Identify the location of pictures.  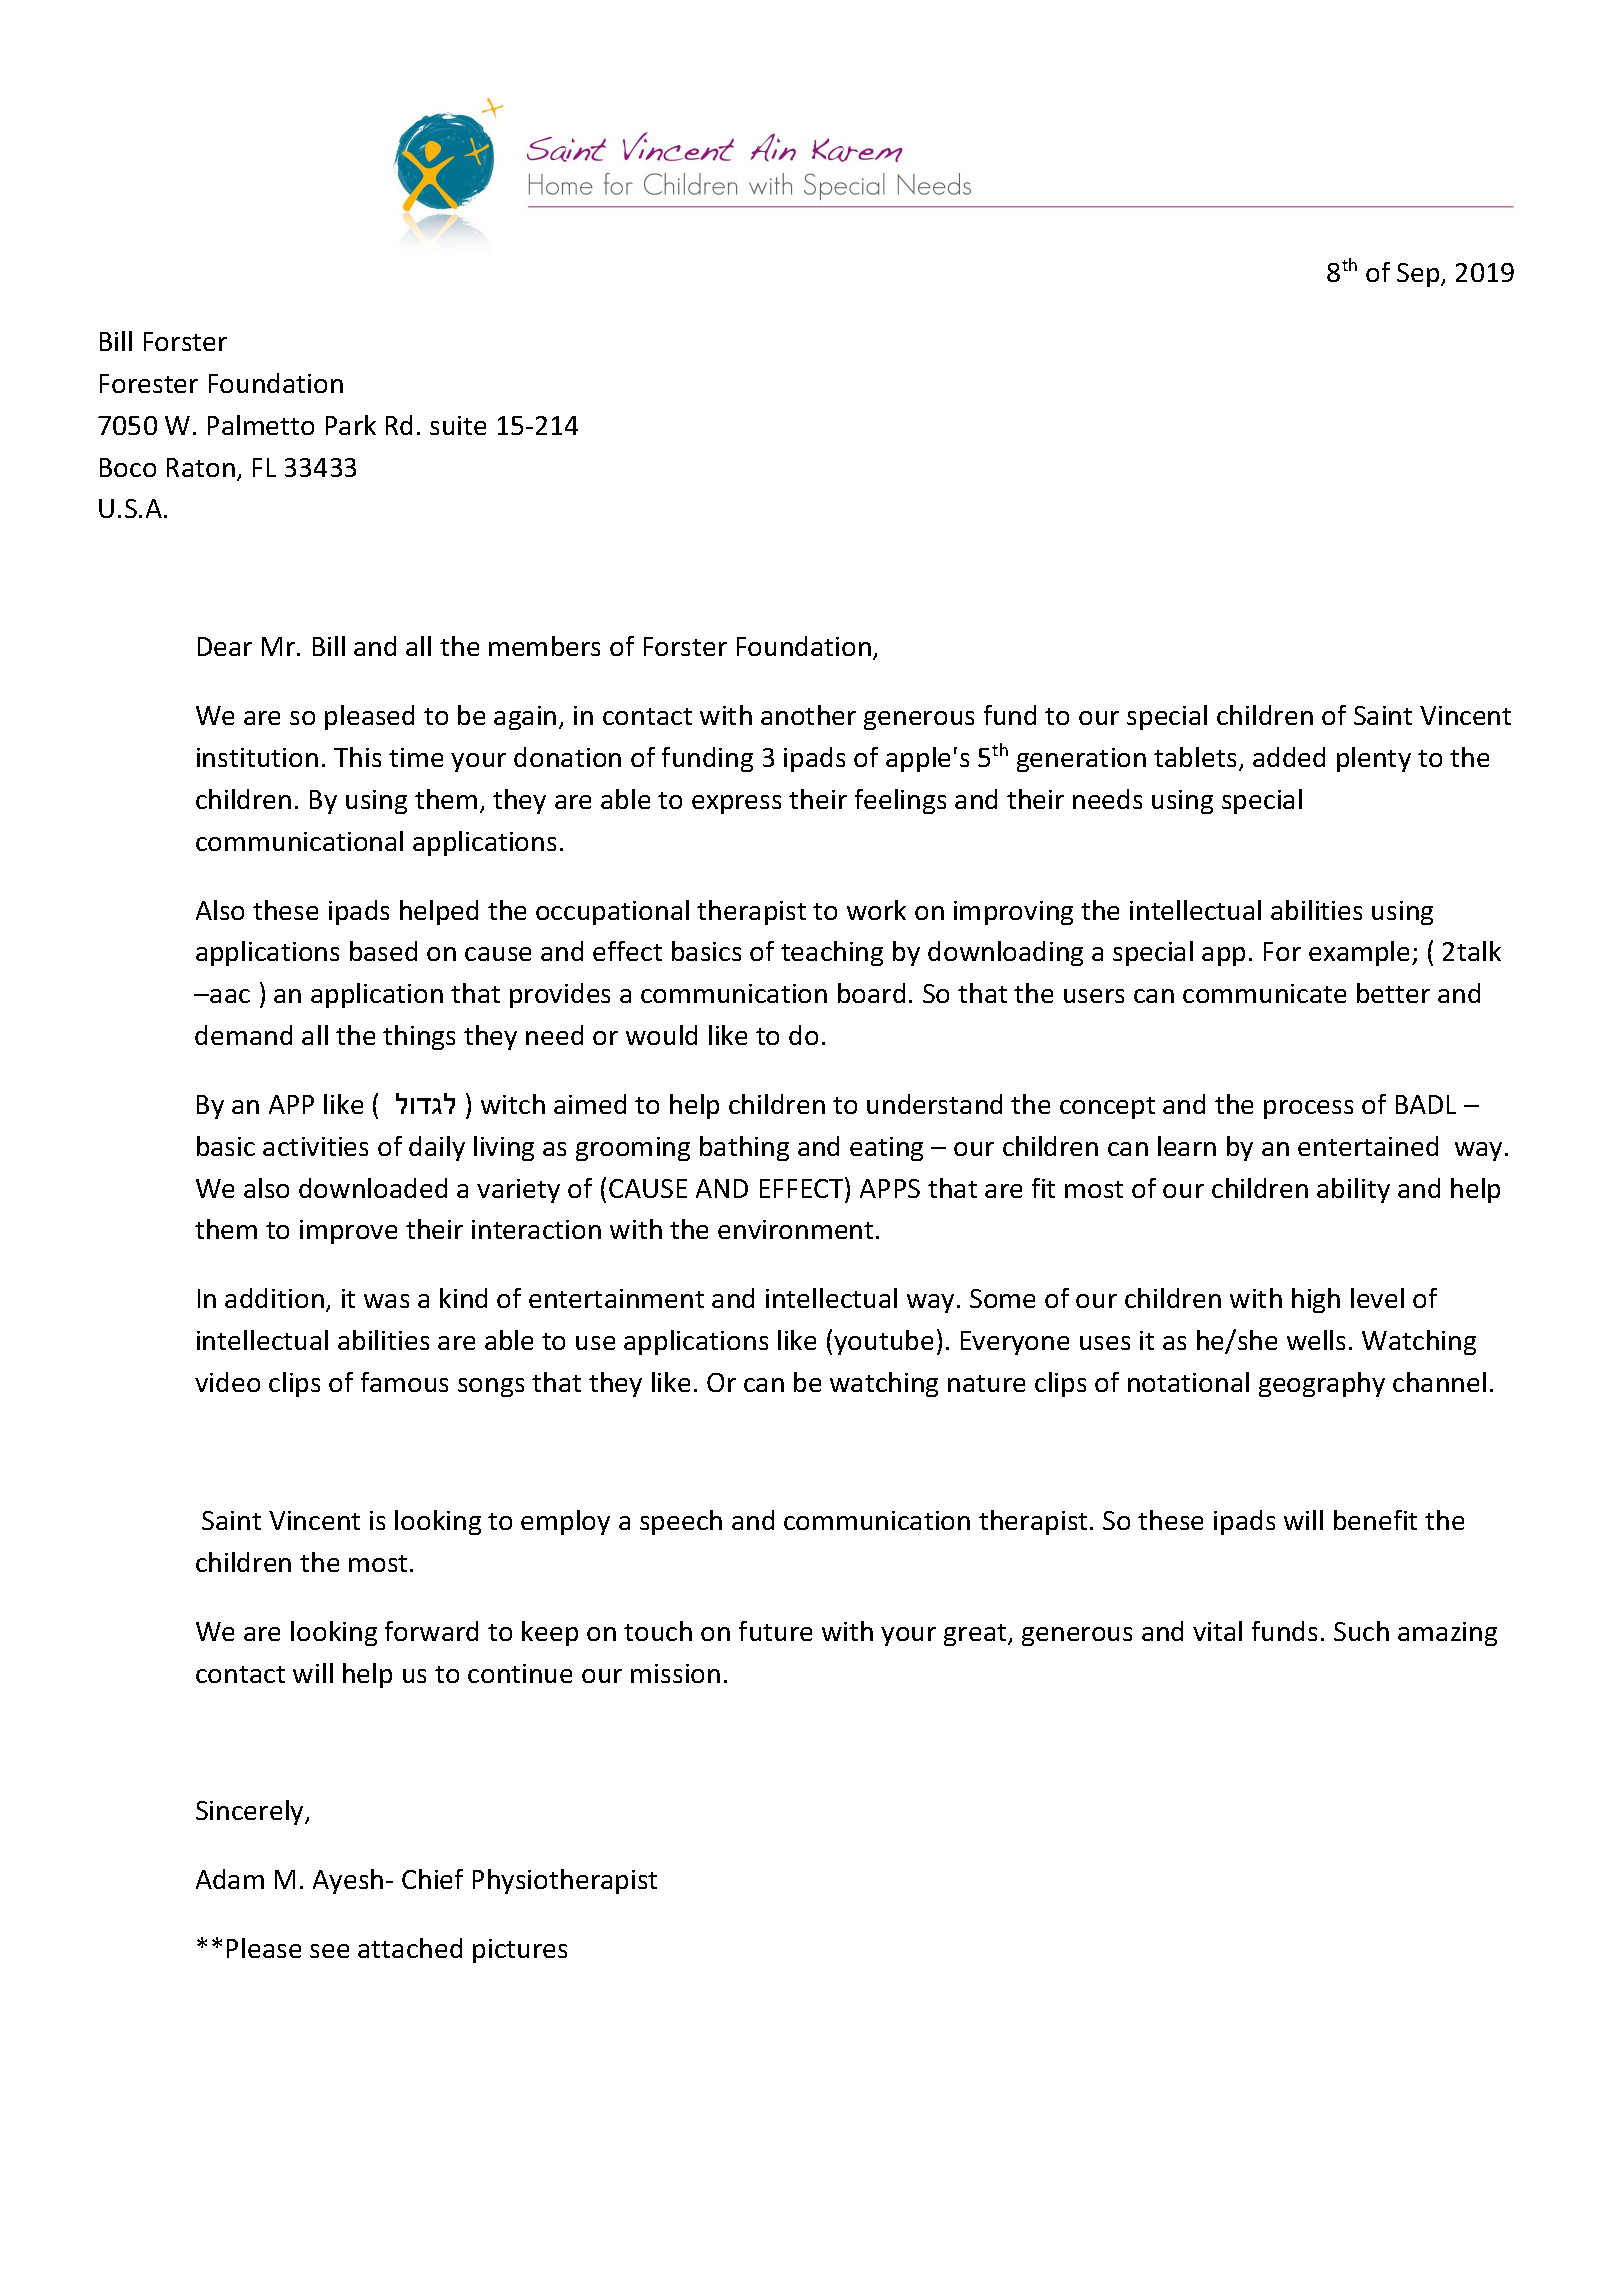
(520, 1951).
